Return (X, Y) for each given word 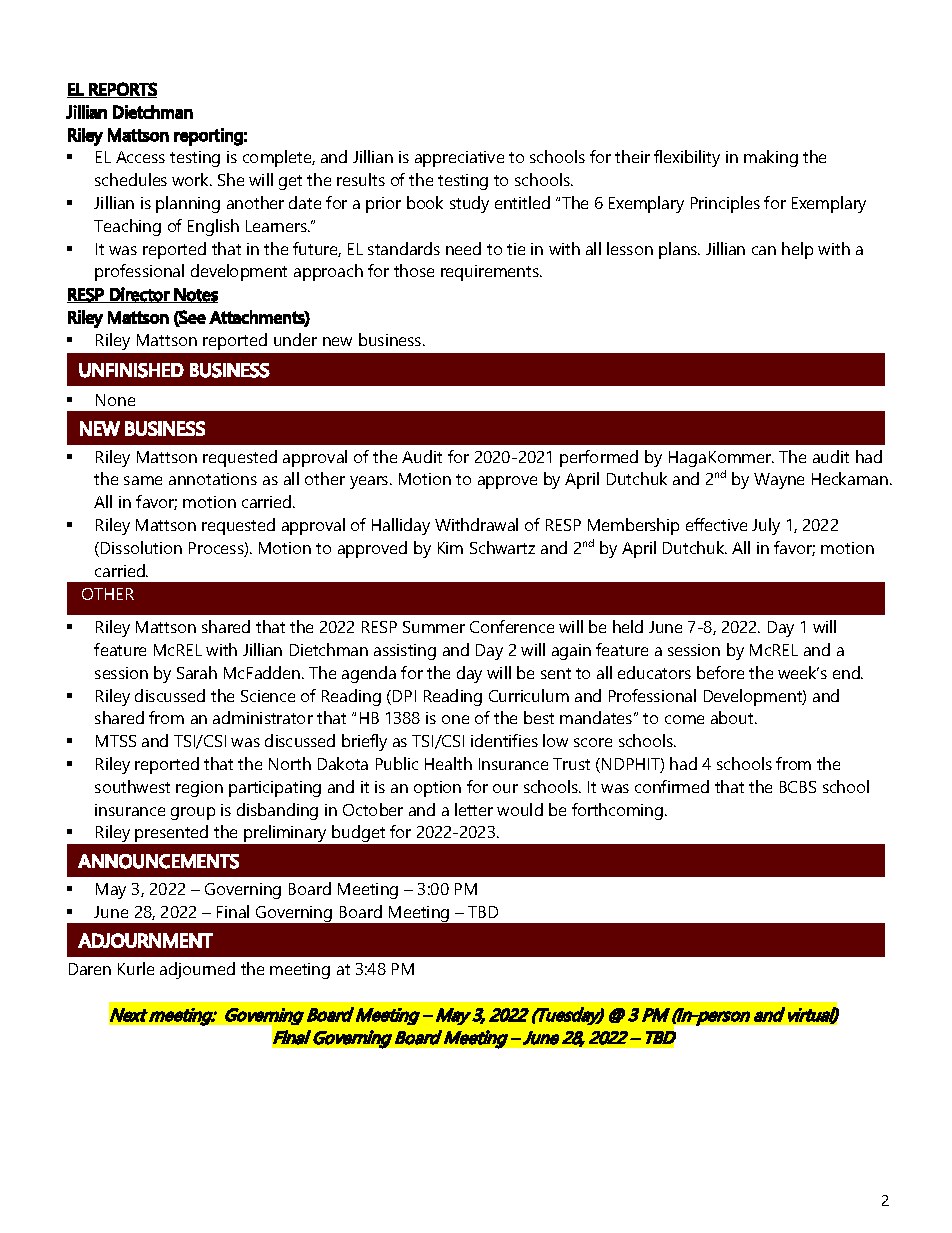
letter (474, 809)
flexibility (687, 158)
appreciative (459, 159)
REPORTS (122, 90)
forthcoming (619, 811)
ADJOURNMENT (145, 940)
